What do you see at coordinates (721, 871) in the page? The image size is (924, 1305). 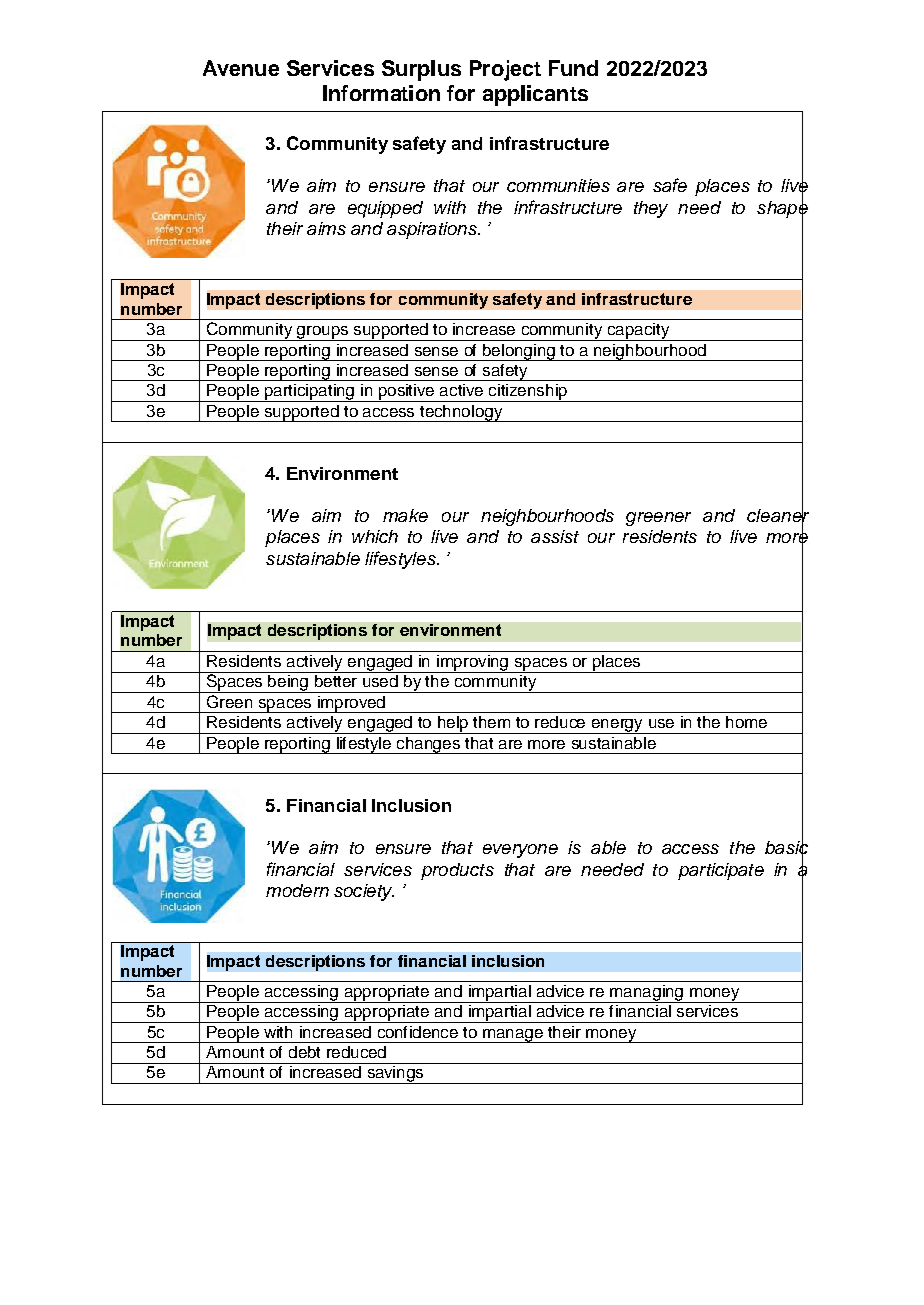 I see `participate` at bounding box center [721, 871].
